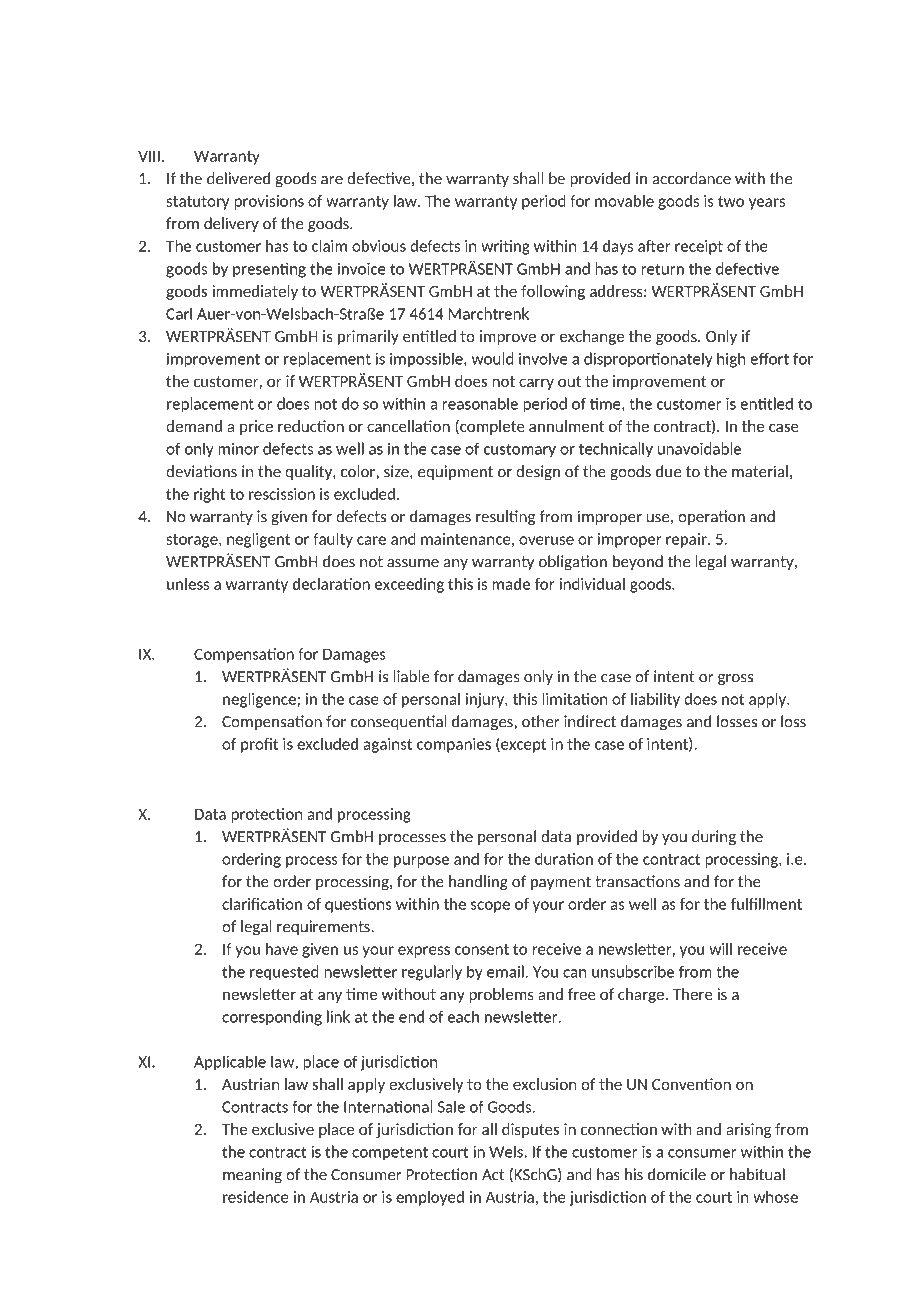  Describe the element at coordinates (252, 1175) in the image. I see `meaning` at that location.
